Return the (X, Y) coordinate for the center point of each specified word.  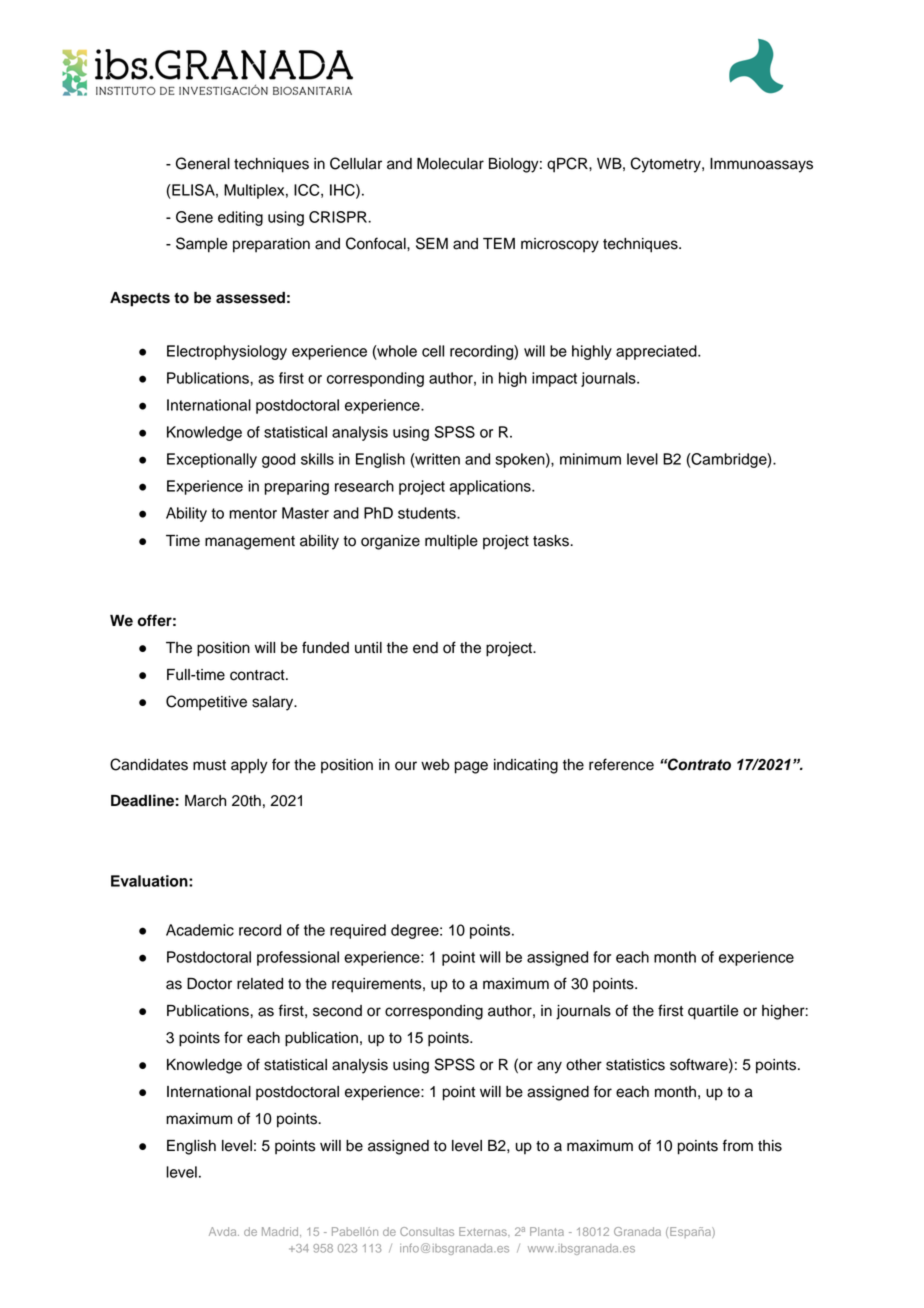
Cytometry (666, 165)
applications (491, 487)
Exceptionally (212, 460)
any (549, 1067)
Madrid (281, 1232)
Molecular (450, 164)
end (425, 648)
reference (621, 764)
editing (240, 218)
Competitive (206, 703)
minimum (590, 459)
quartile (713, 1012)
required (358, 931)
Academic (200, 930)
